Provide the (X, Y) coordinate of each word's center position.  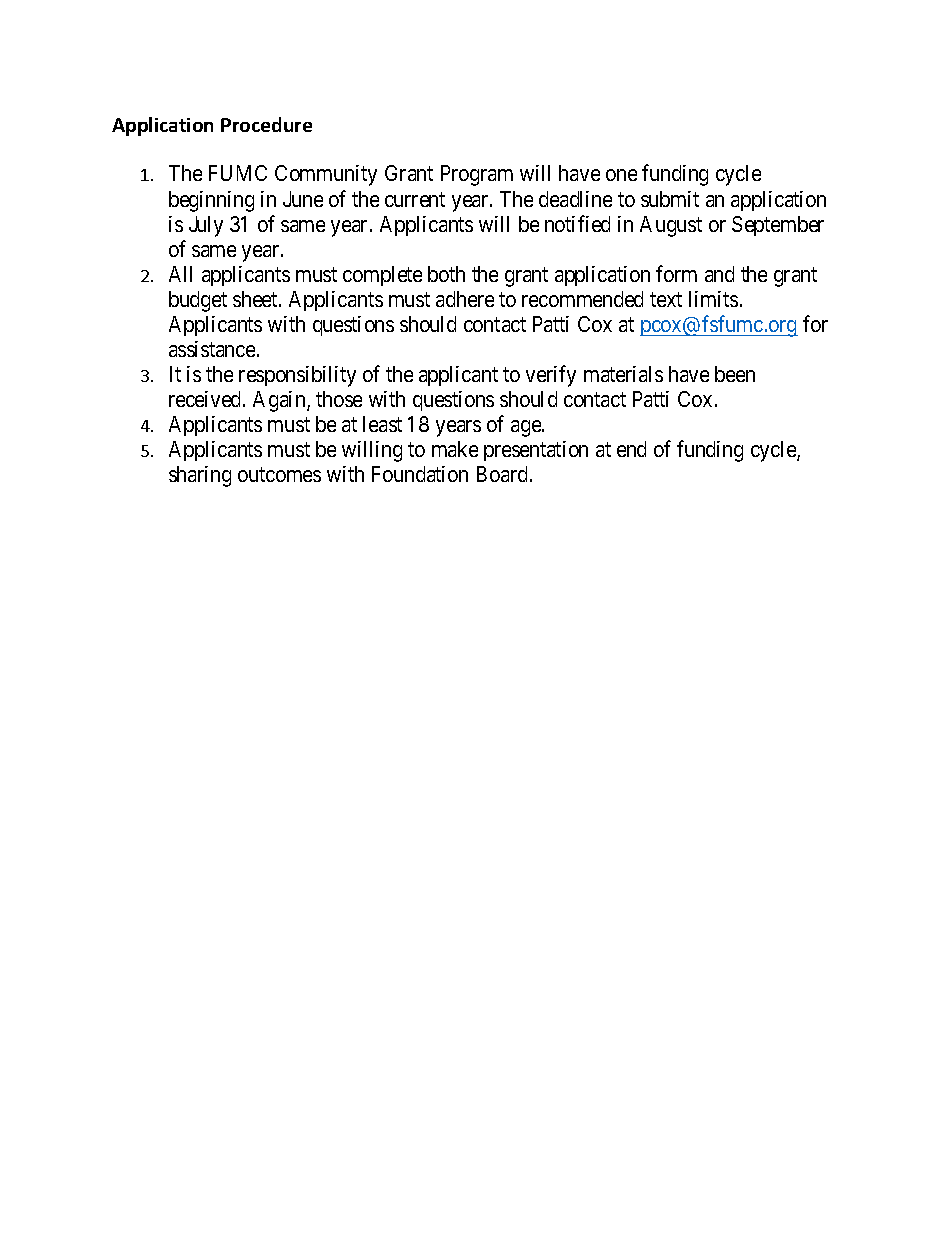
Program (477, 175)
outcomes (279, 475)
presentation (536, 451)
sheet (256, 299)
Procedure (266, 124)
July (206, 226)
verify (551, 376)
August (671, 226)
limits (713, 299)
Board (504, 474)
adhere (465, 299)
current (415, 199)
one (621, 175)
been (735, 374)
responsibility (297, 376)
